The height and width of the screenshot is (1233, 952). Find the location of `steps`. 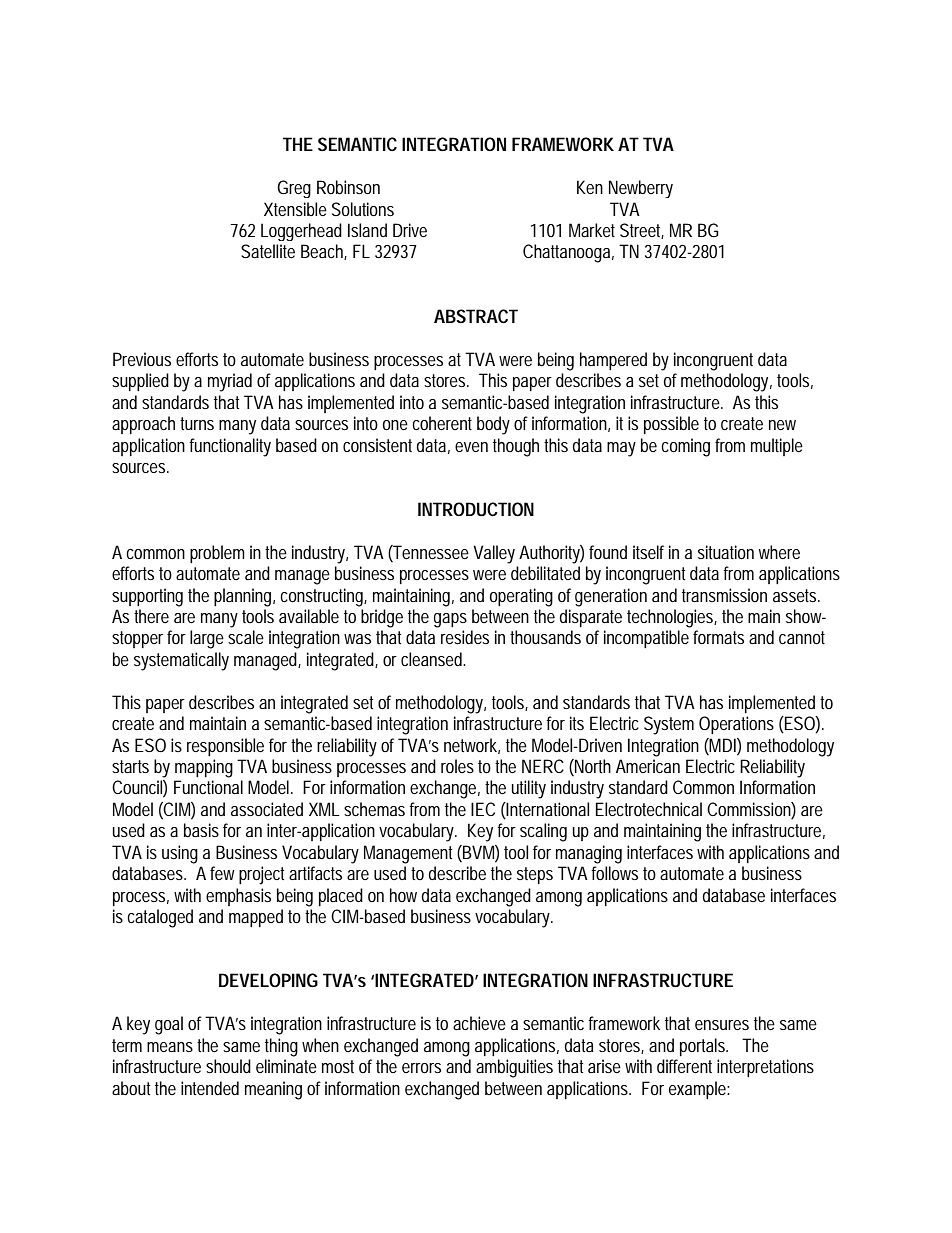

steps is located at coordinates (535, 875).
